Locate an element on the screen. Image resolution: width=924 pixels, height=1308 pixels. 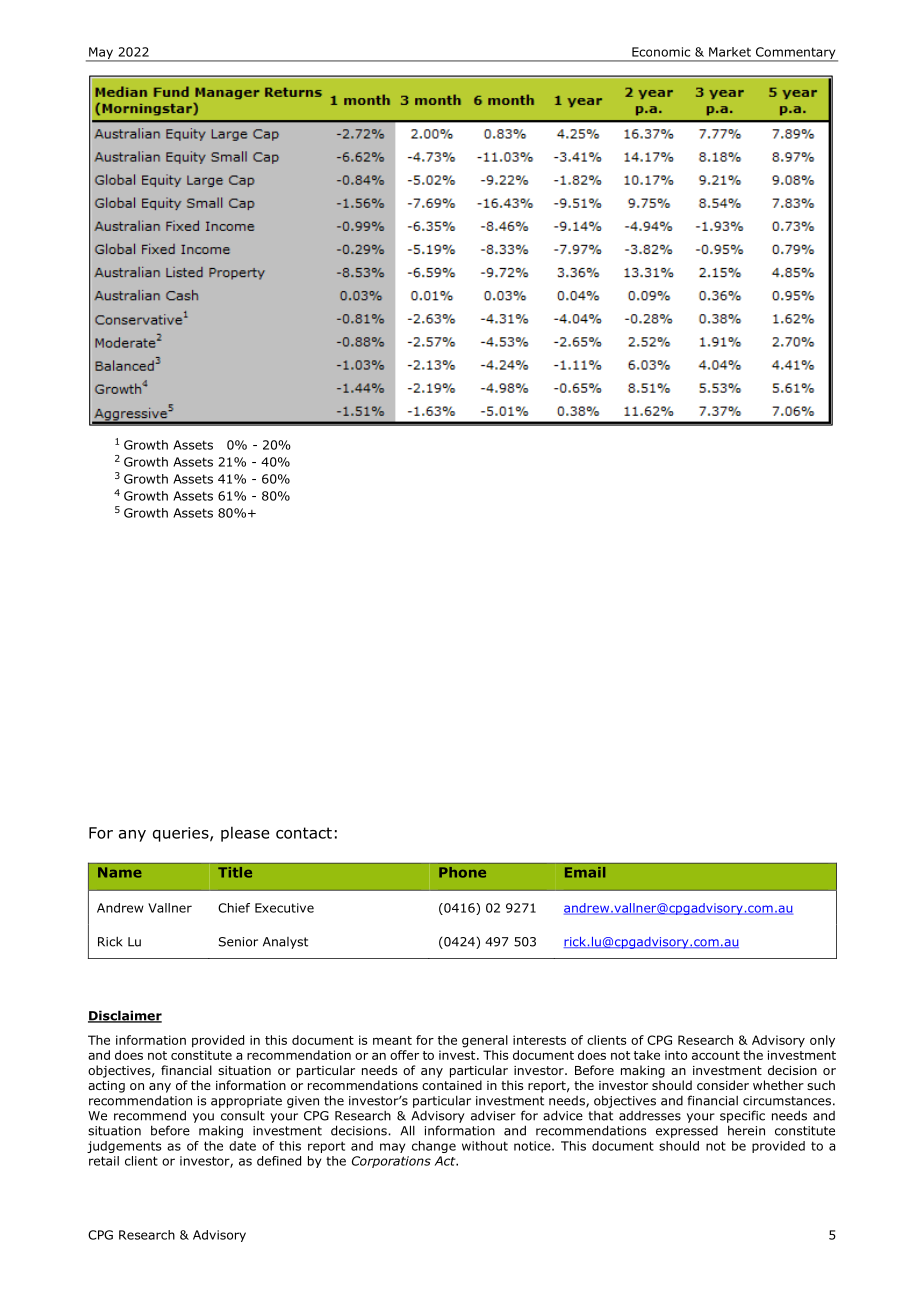
herein is located at coordinates (746, 1130).
